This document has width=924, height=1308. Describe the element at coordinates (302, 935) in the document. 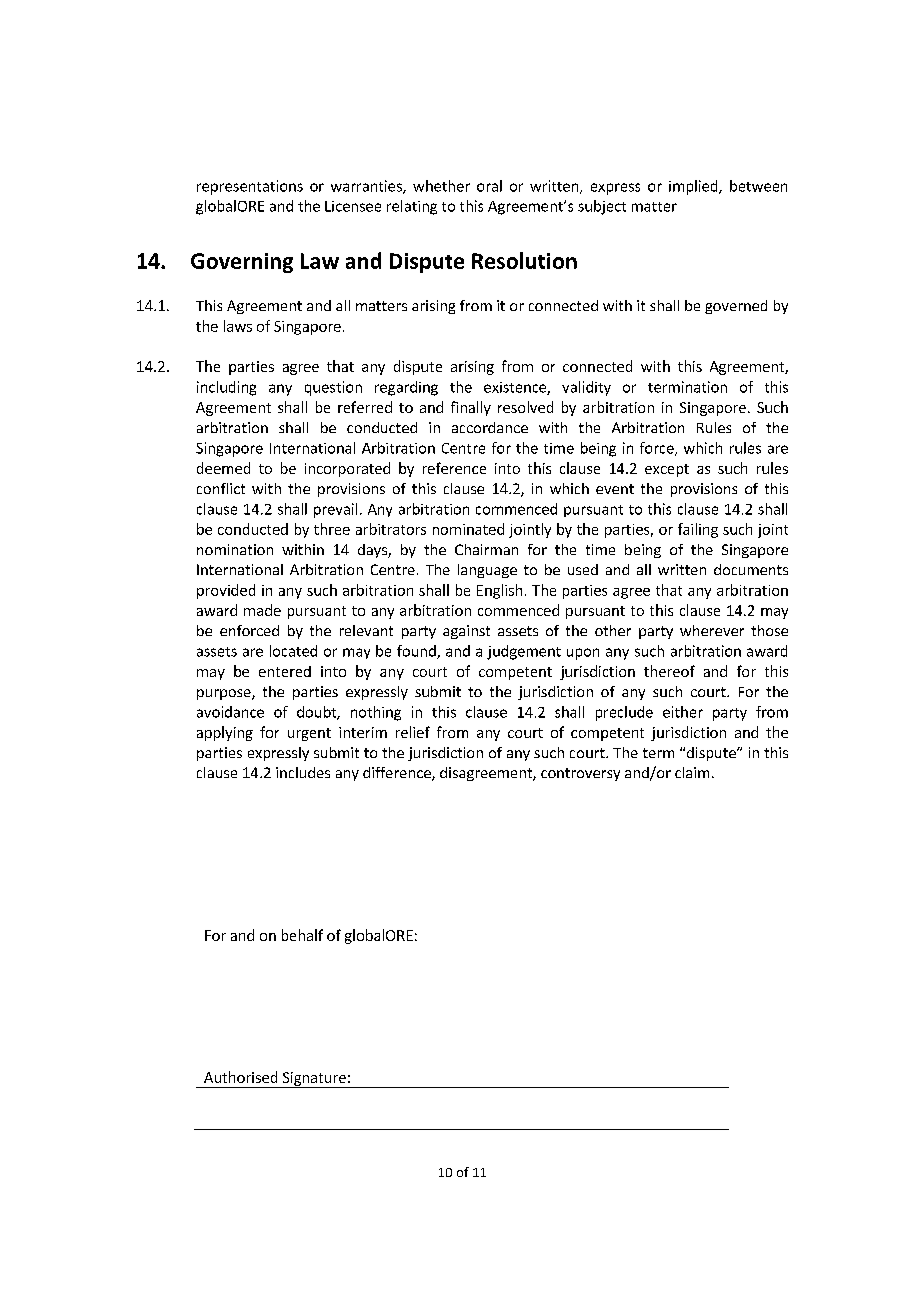

I see `behalf` at that location.
